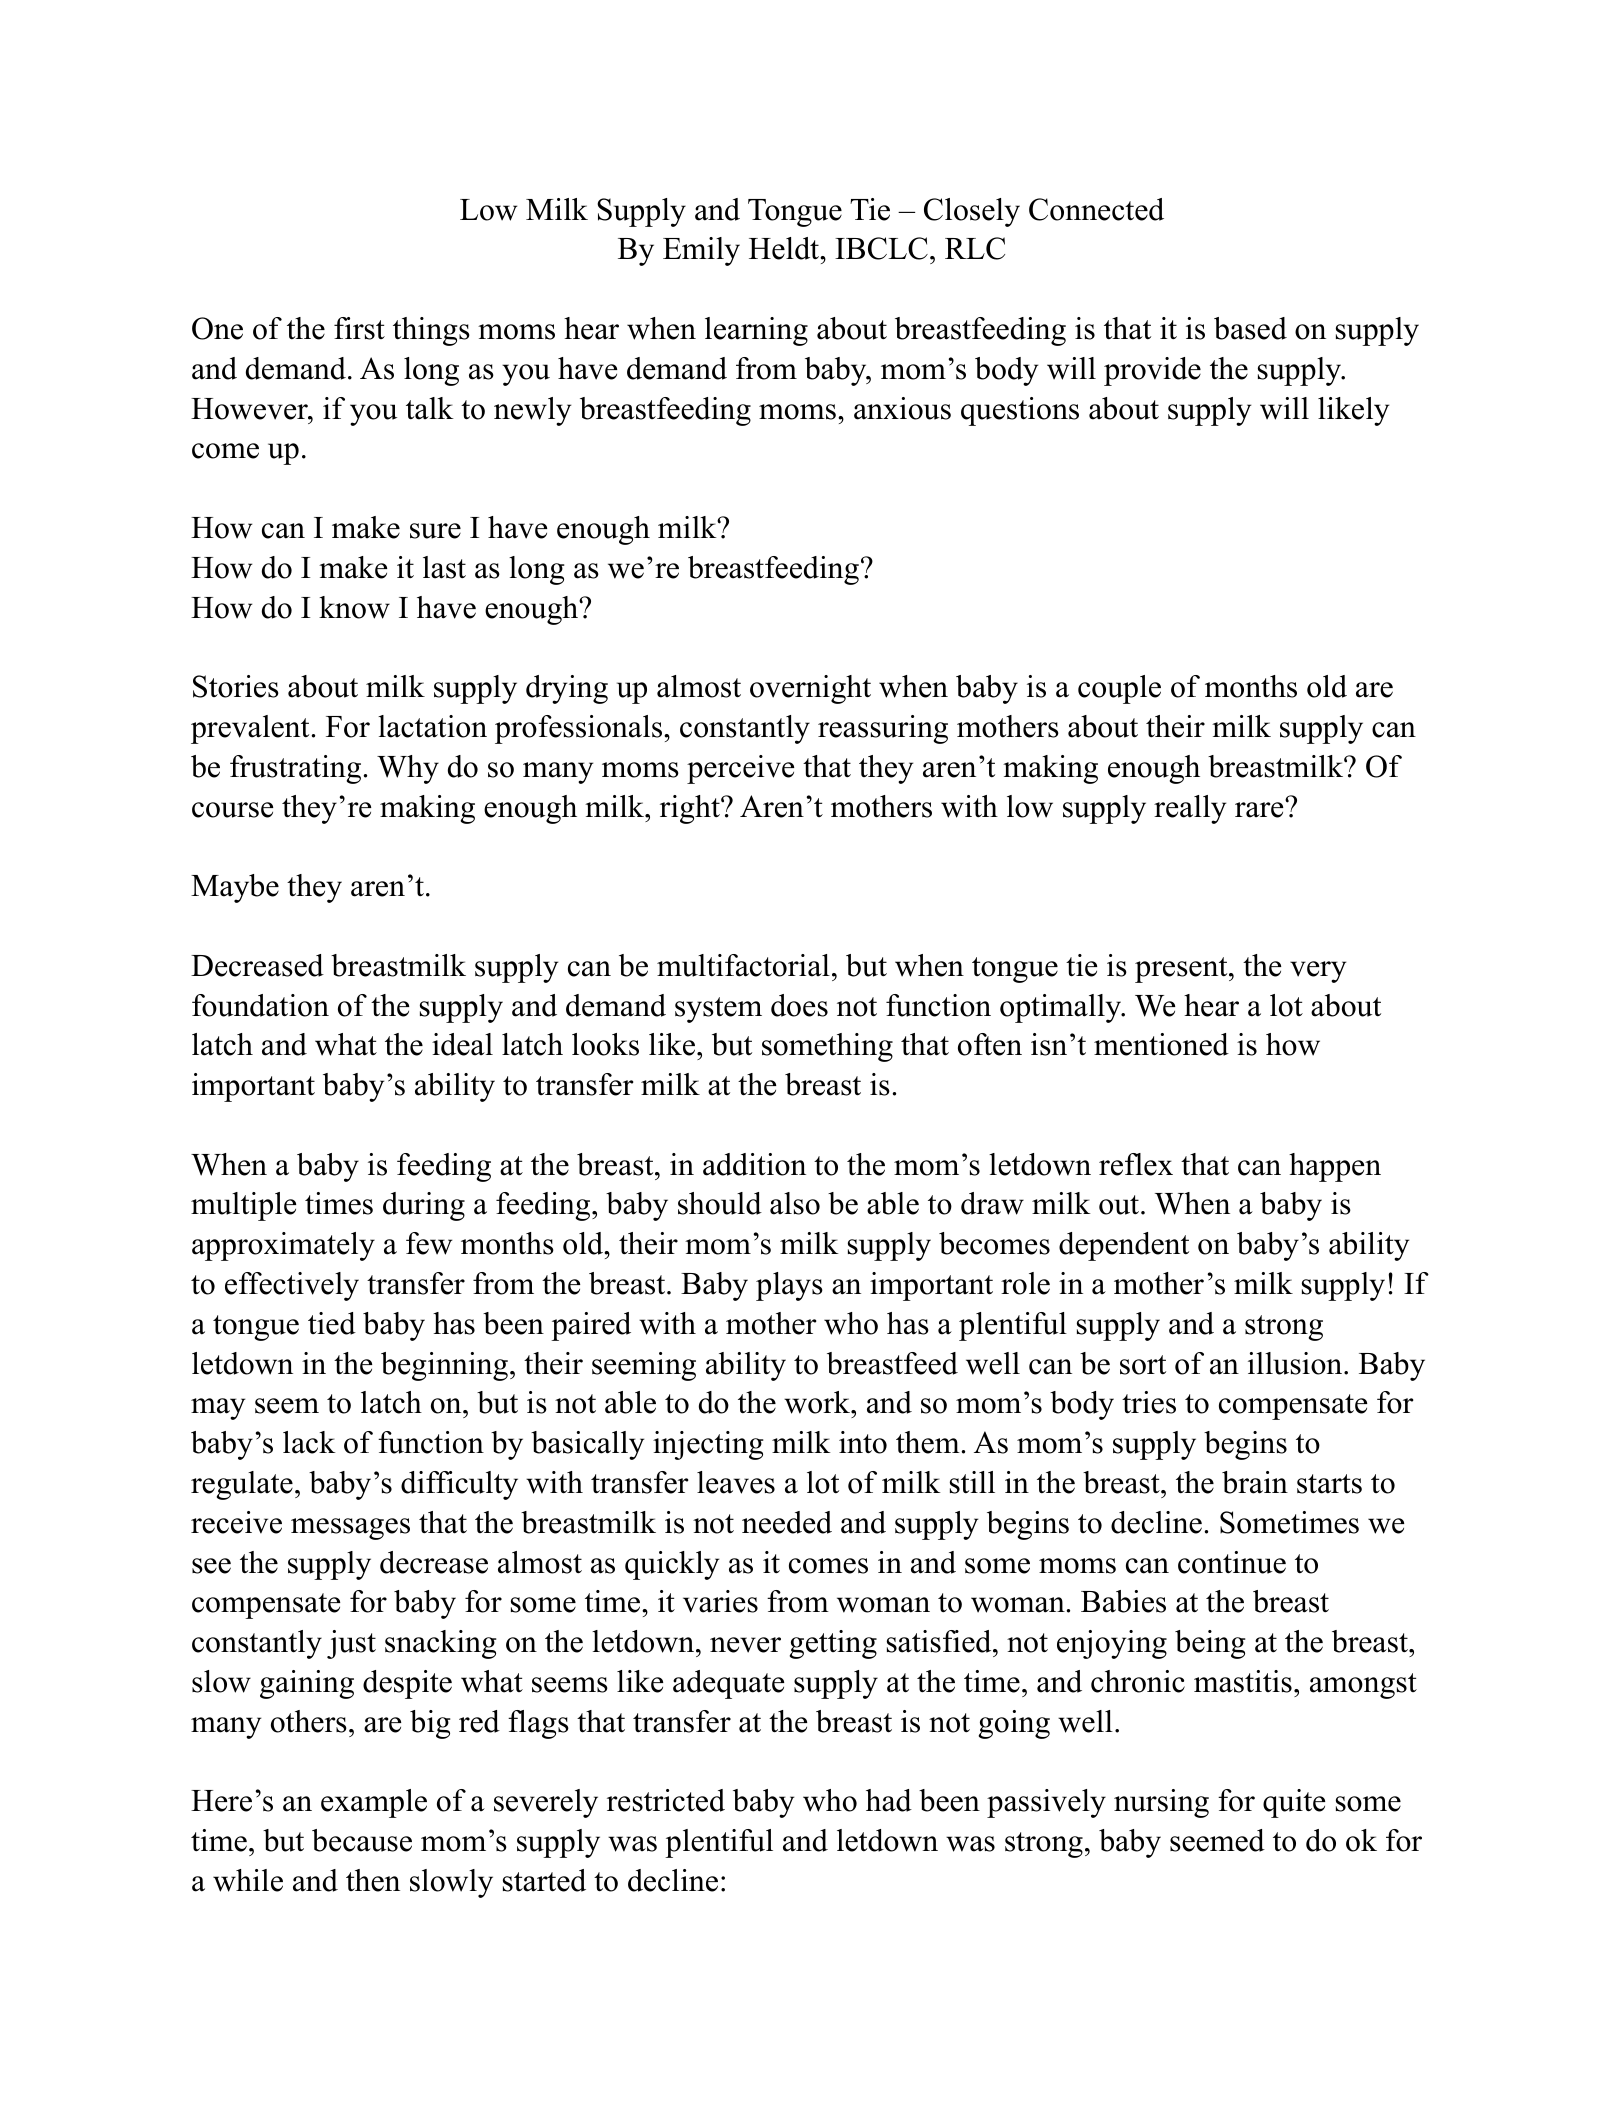 This page has width=1624, height=2101. Describe the element at coordinates (462, 1044) in the page. I see `ideal` at that location.
